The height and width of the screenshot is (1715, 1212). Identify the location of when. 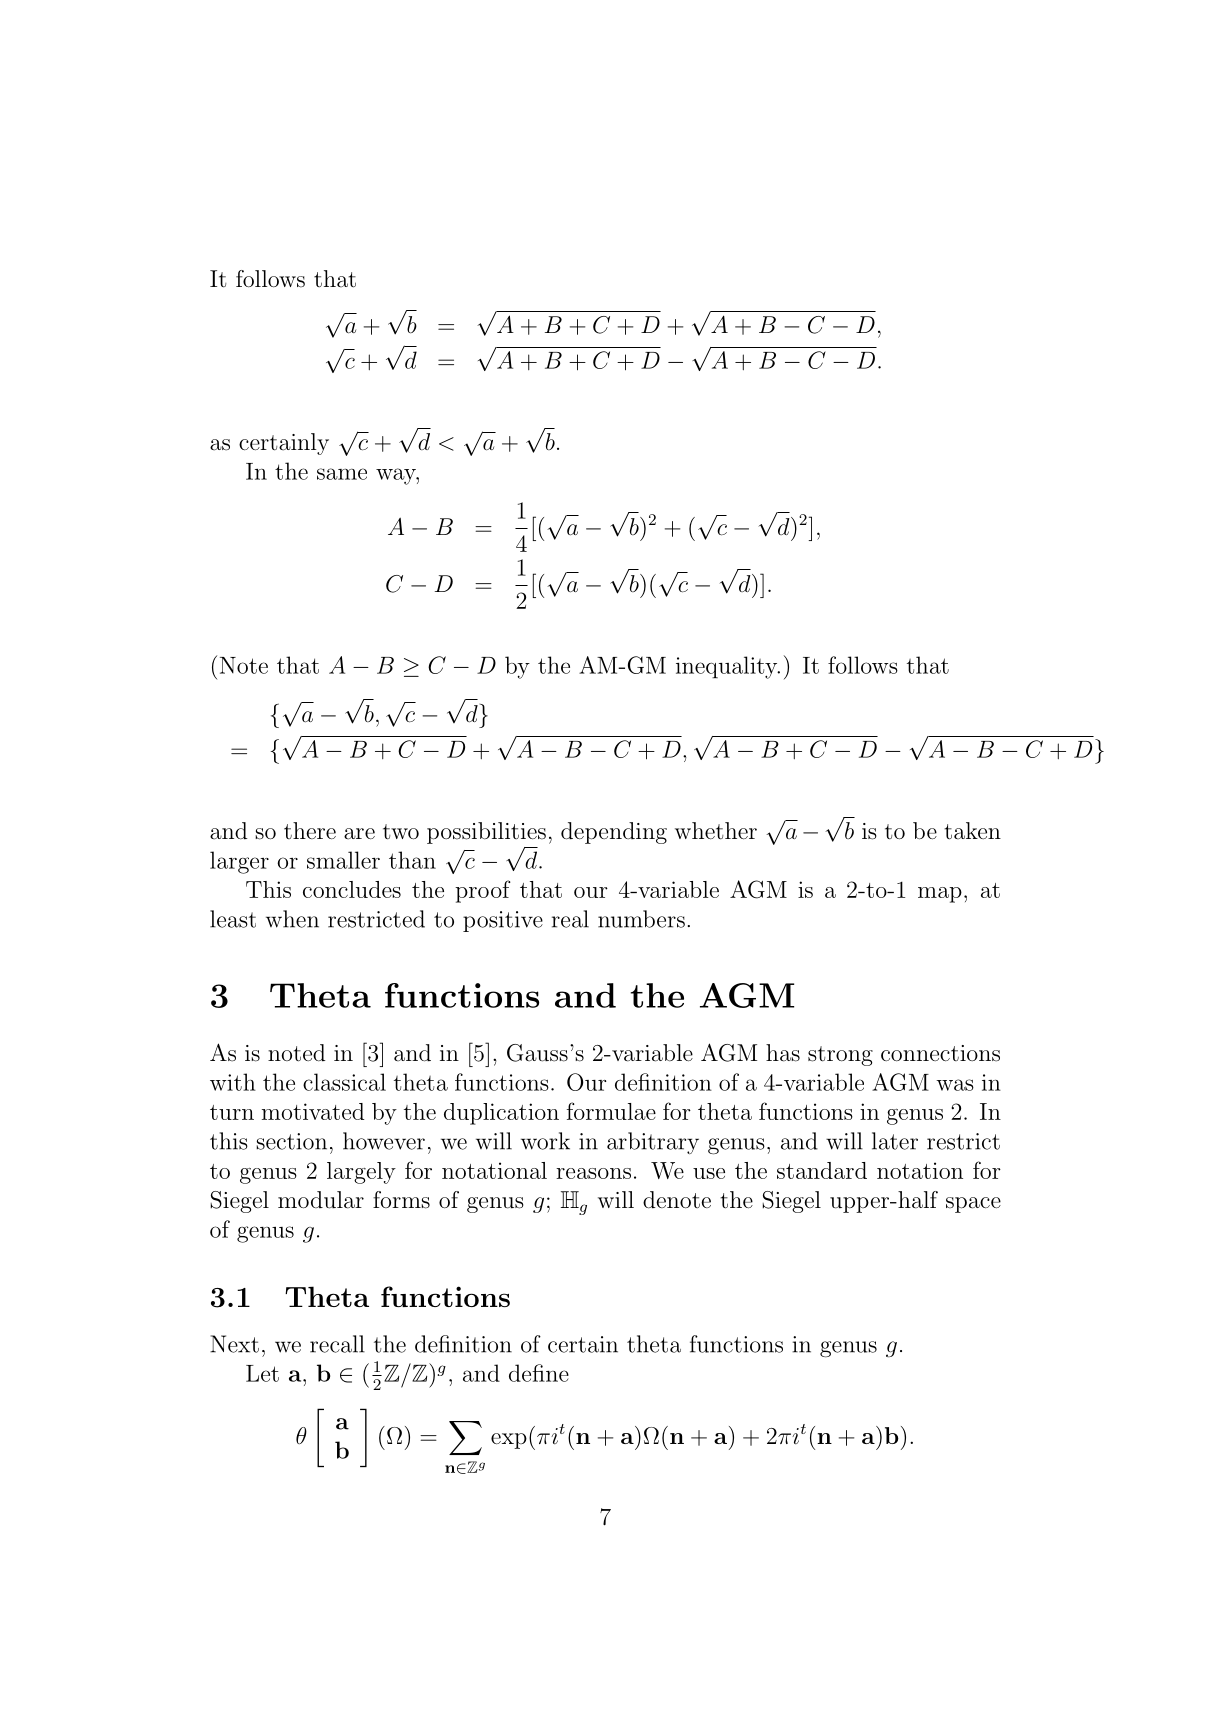
(292, 919).
